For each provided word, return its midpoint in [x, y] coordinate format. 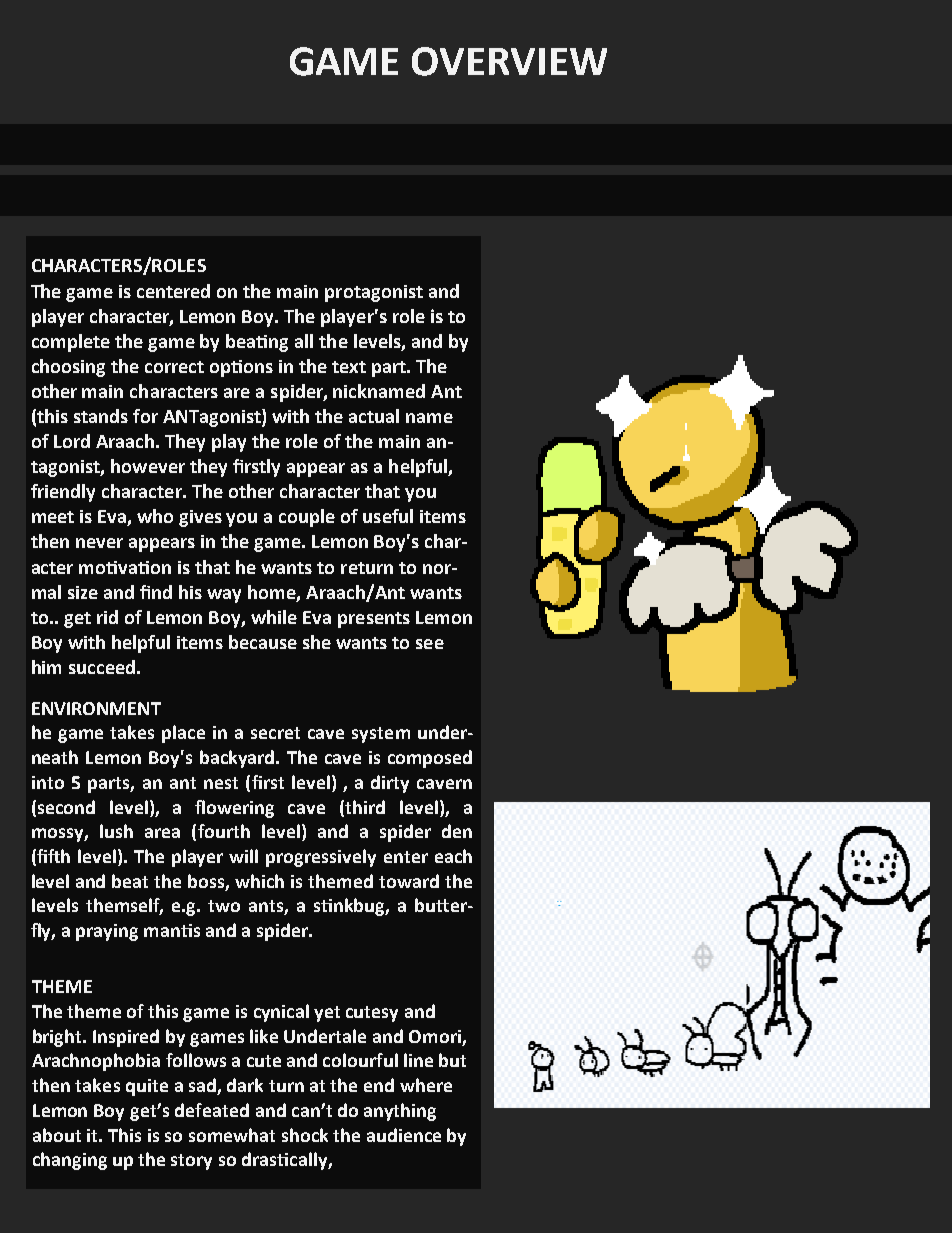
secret [275, 733]
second [66, 807]
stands [101, 416]
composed [430, 759]
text [349, 367]
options [241, 368]
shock [305, 1135]
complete [71, 343]
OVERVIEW [509, 61]
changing [70, 1161]
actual [374, 416]
